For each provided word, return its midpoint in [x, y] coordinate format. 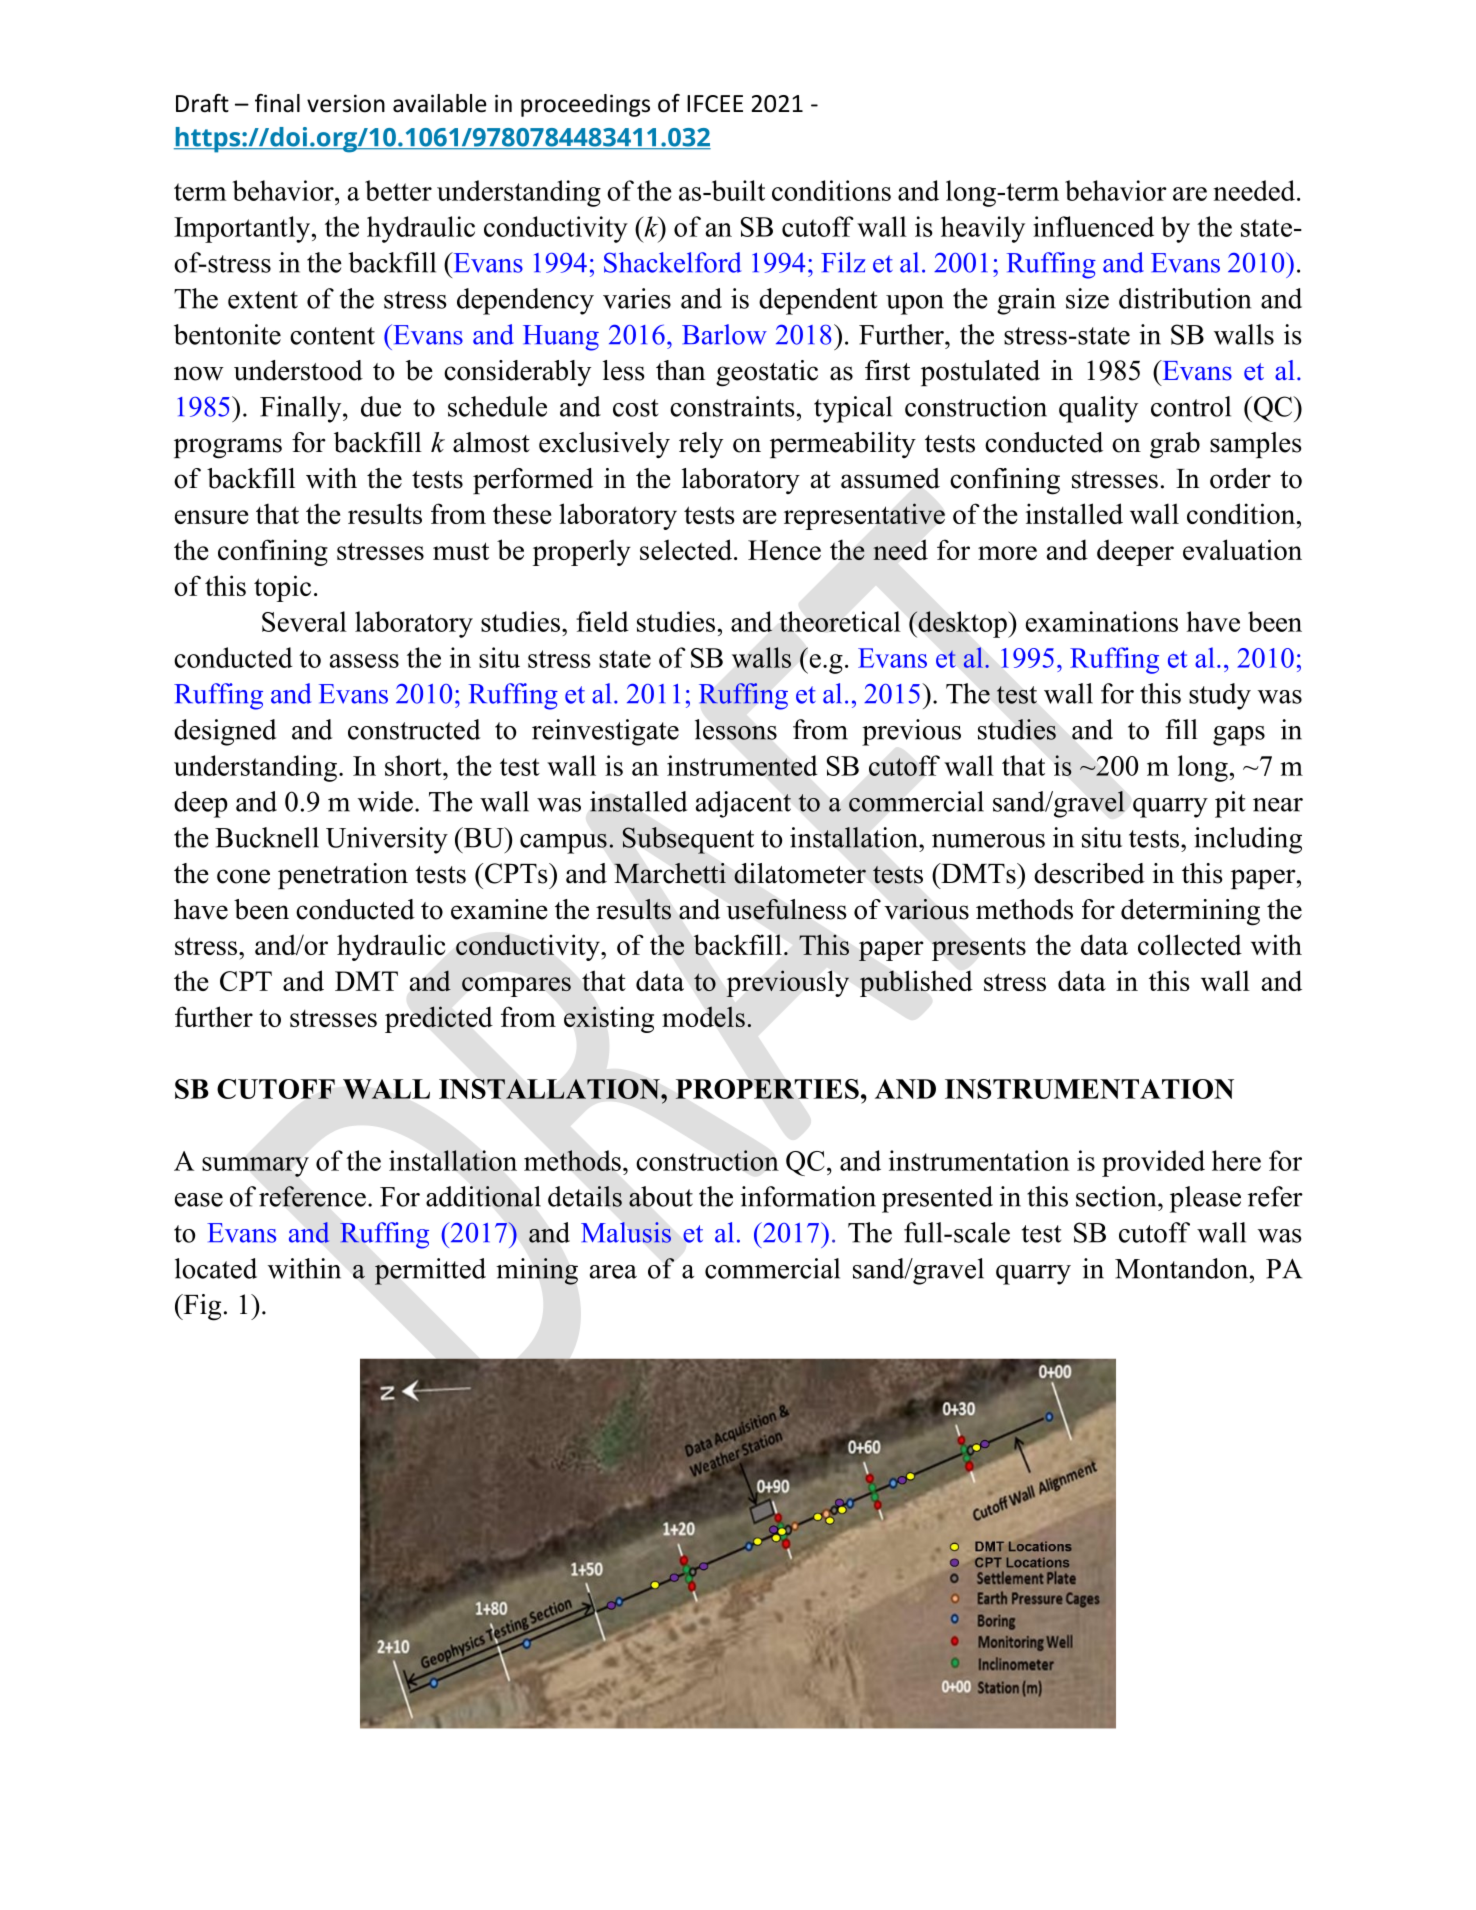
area [613, 1272]
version [346, 103]
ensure [211, 517]
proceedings [585, 105]
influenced [1093, 226]
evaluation [1242, 549]
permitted [430, 1271]
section [1117, 1196]
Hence [784, 550]
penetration [343, 876]
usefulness [786, 909]
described [1089, 873]
